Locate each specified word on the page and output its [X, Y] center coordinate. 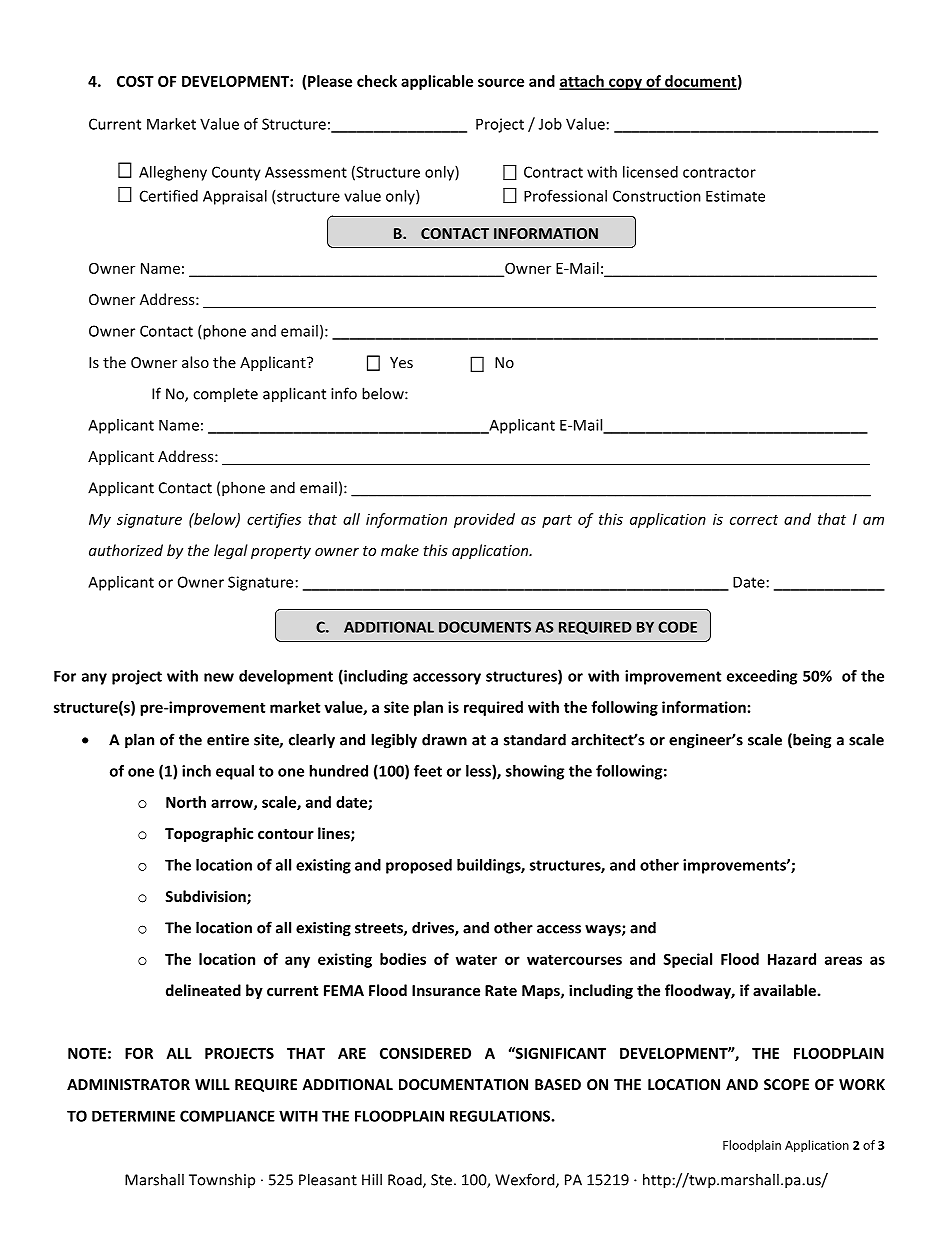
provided [484, 520]
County [236, 173]
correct [754, 520]
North [186, 802]
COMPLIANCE [227, 1116]
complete [225, 394]
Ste [441, 1180]
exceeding [762, 677]
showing [535, 772]
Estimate [735, 196]
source [501, 82]
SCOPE [786, 1084]
